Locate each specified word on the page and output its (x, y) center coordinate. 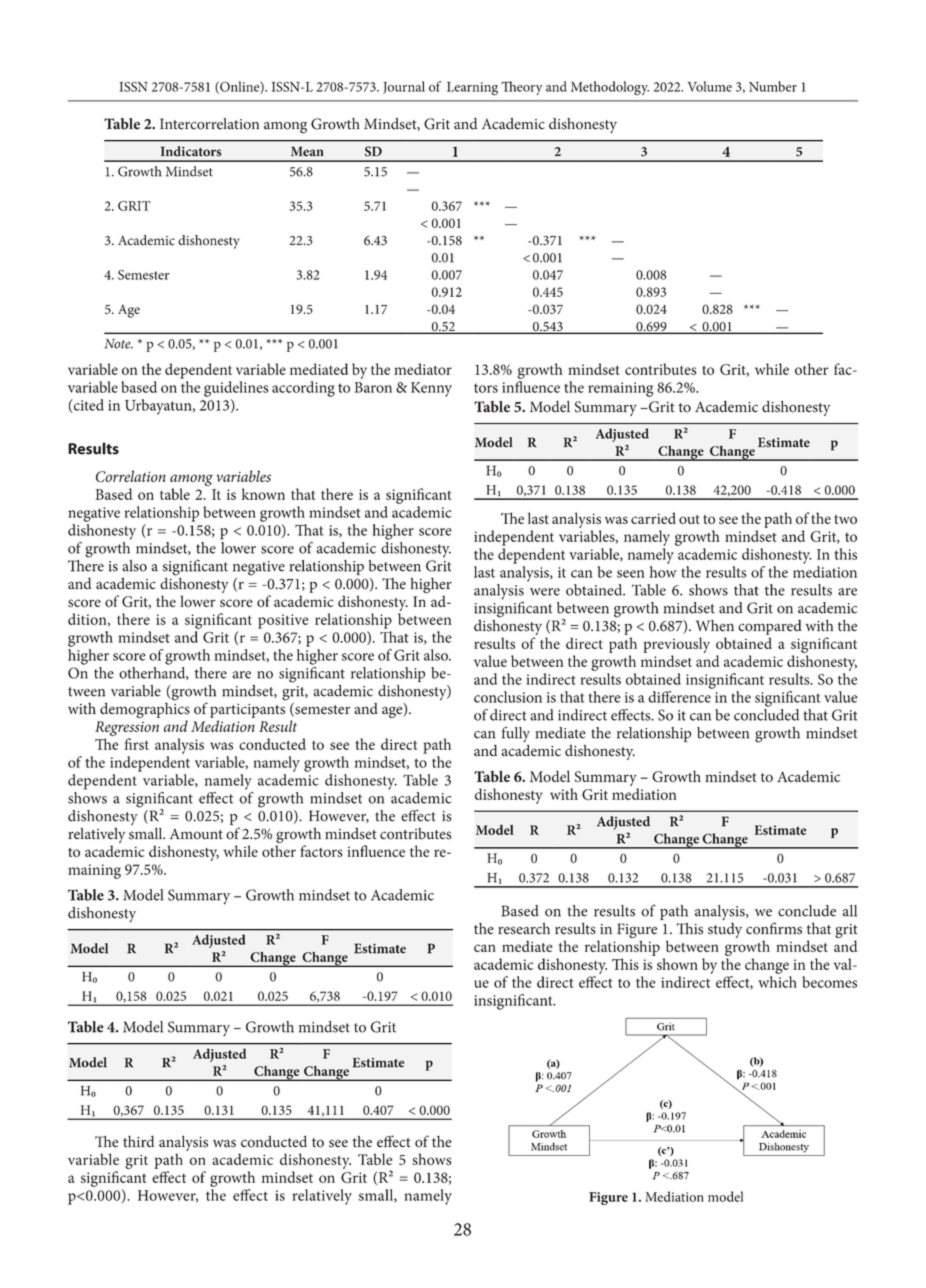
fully (516, 734)
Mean (307, 151)
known (263, 494)
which (777, 982)
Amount (196, 834)
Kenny (431, 389)
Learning (472, 89)
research (524, 929)
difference (679, 697)
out (689, 519)
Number (773, 86)
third (138, 1142)
